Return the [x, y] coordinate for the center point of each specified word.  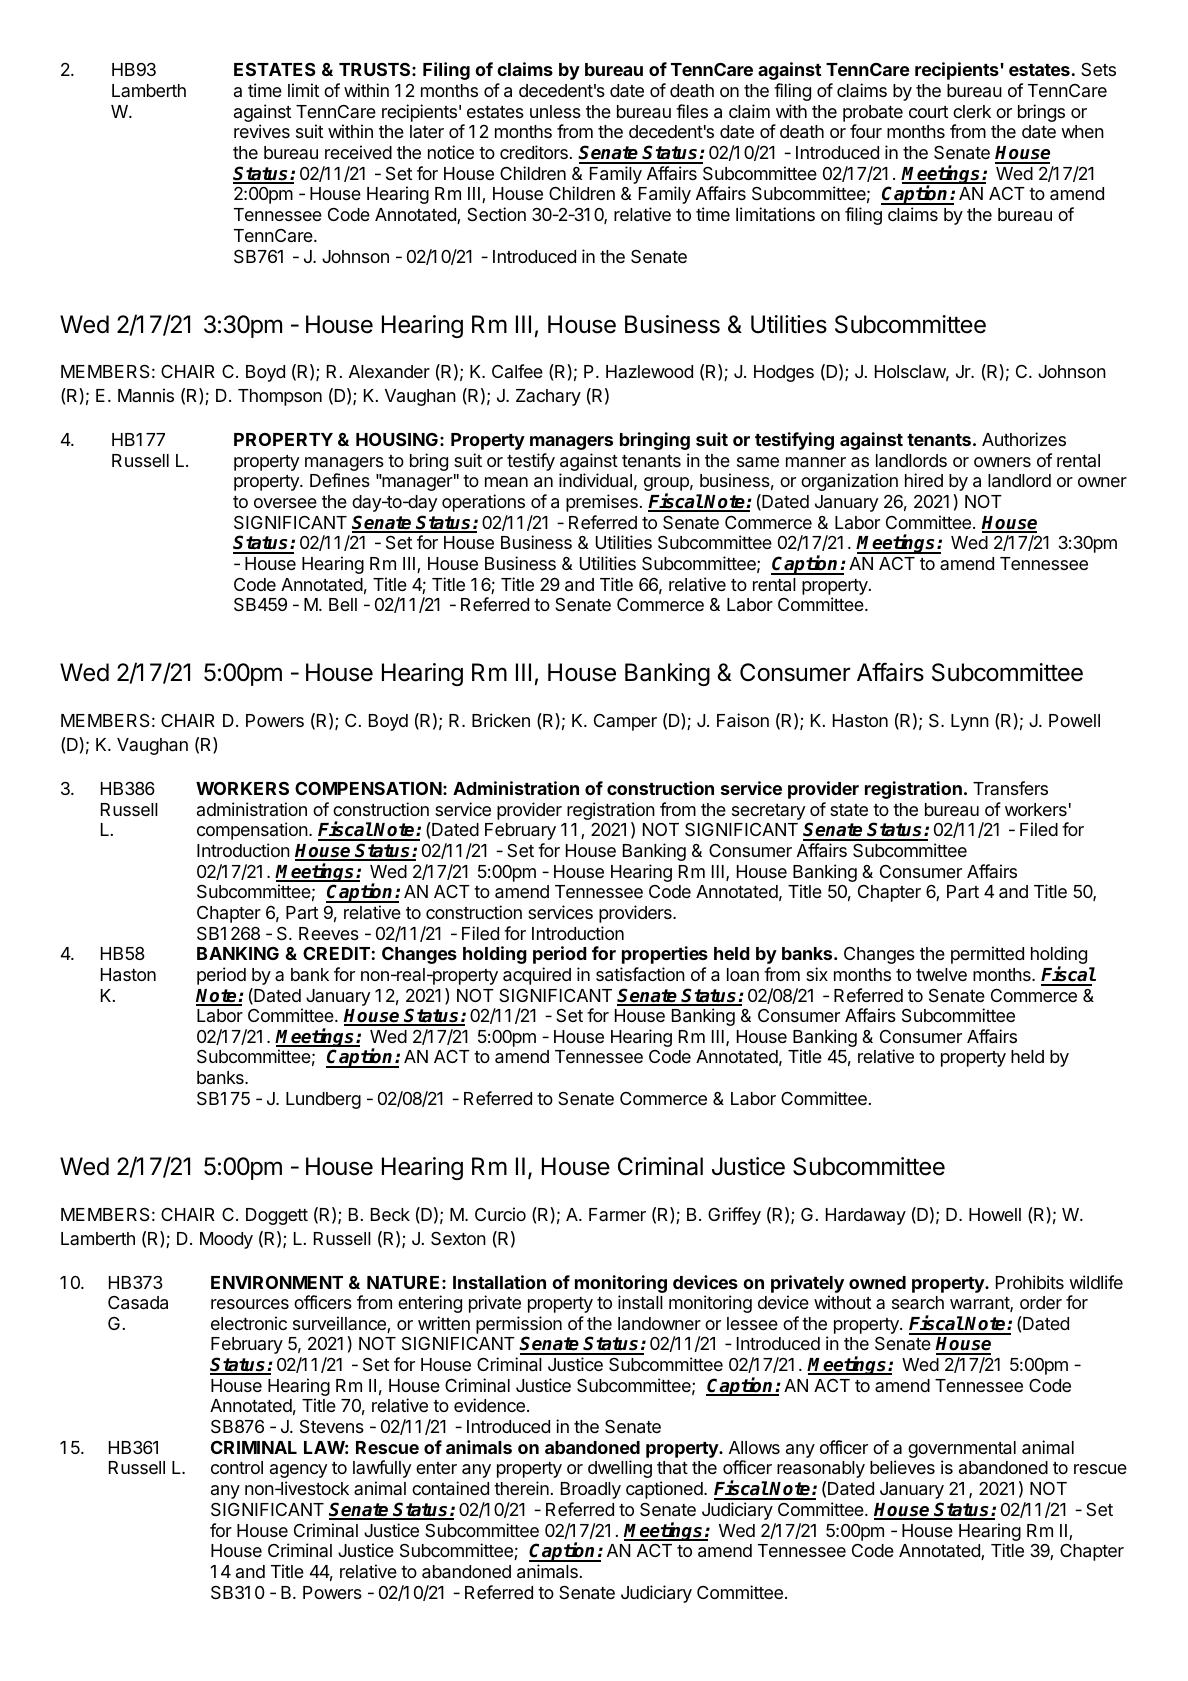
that [672, 1467]
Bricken [501, 720]
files [692, 111]
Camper [625, 722]
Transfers [1010, 788]
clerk [972, 111]
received [358, 152]
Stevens [332, 1426]
